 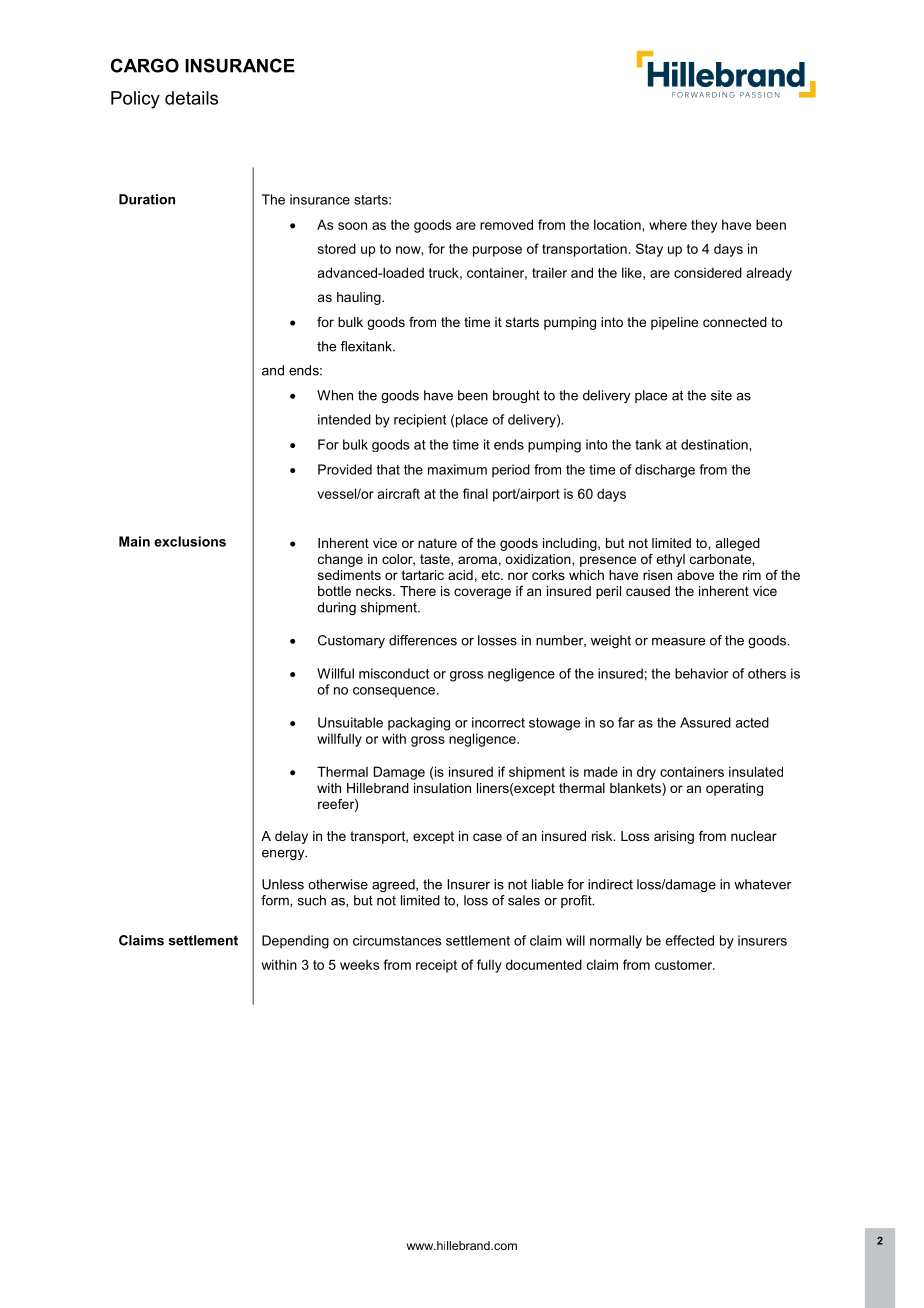 I want to click on delay, so click(x=291, y=837).
